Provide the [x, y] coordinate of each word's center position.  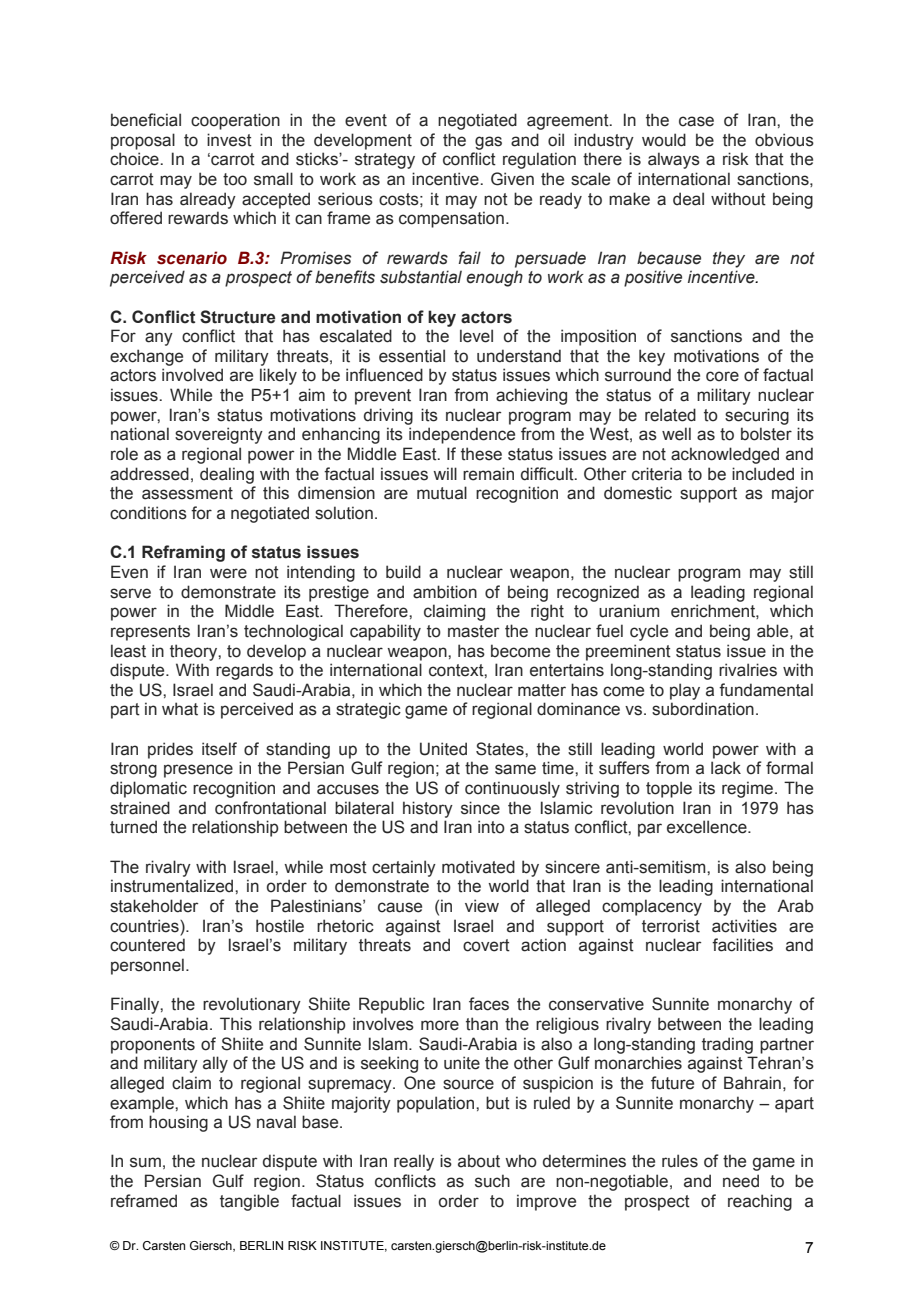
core [722, 376]
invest [229, 140]
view [482, 906]
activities [744, 926]
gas [488, 143]
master [473, 631]
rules [680, 1161]
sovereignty [219, 435]
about [479, 1161]
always [674, 160]
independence [462, 435]
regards [244, 671]
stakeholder [154, 906]
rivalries [748, 670]
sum [145, 1162]
